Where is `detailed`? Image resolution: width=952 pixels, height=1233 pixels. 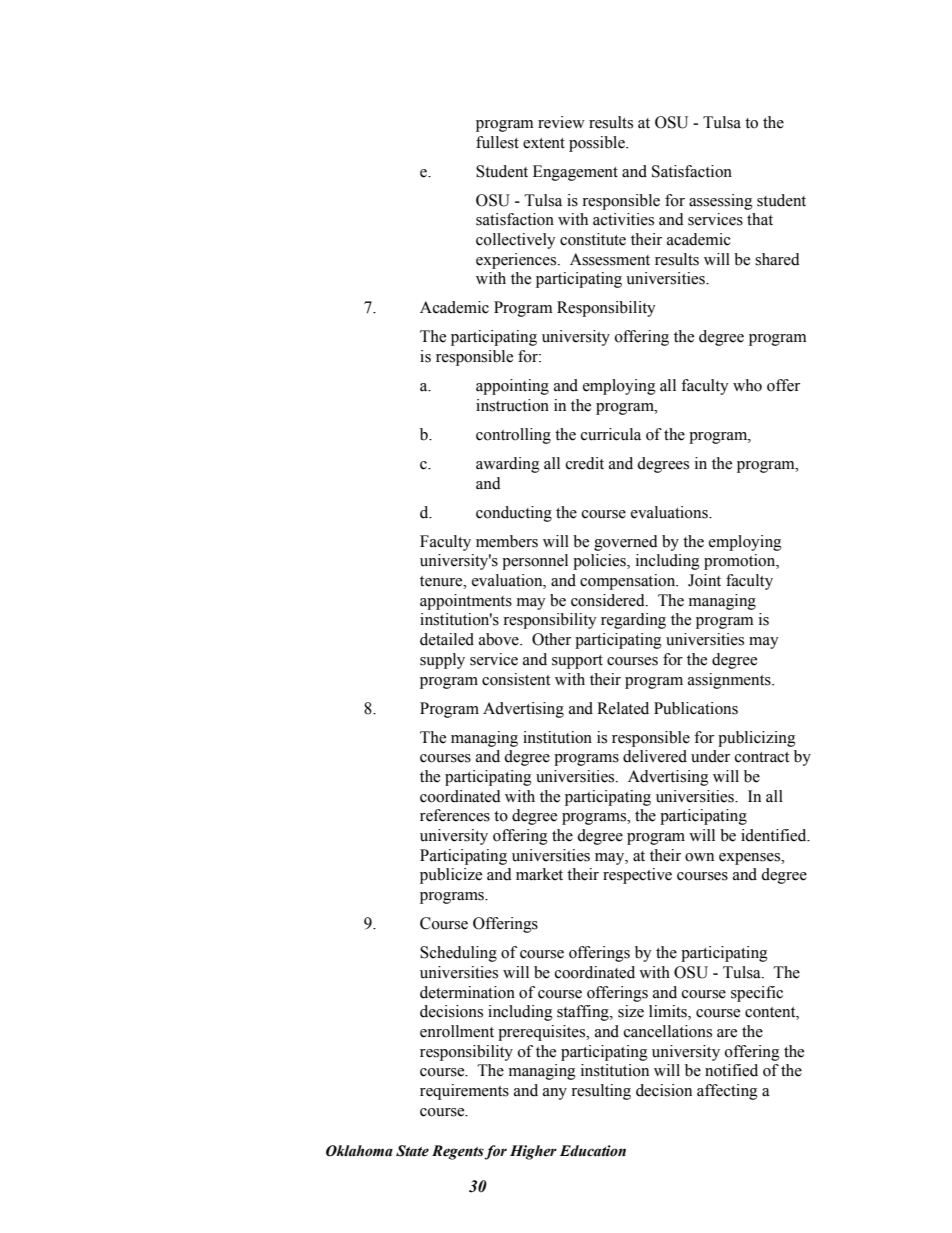 detailed is located at coordinates (447, 639).
